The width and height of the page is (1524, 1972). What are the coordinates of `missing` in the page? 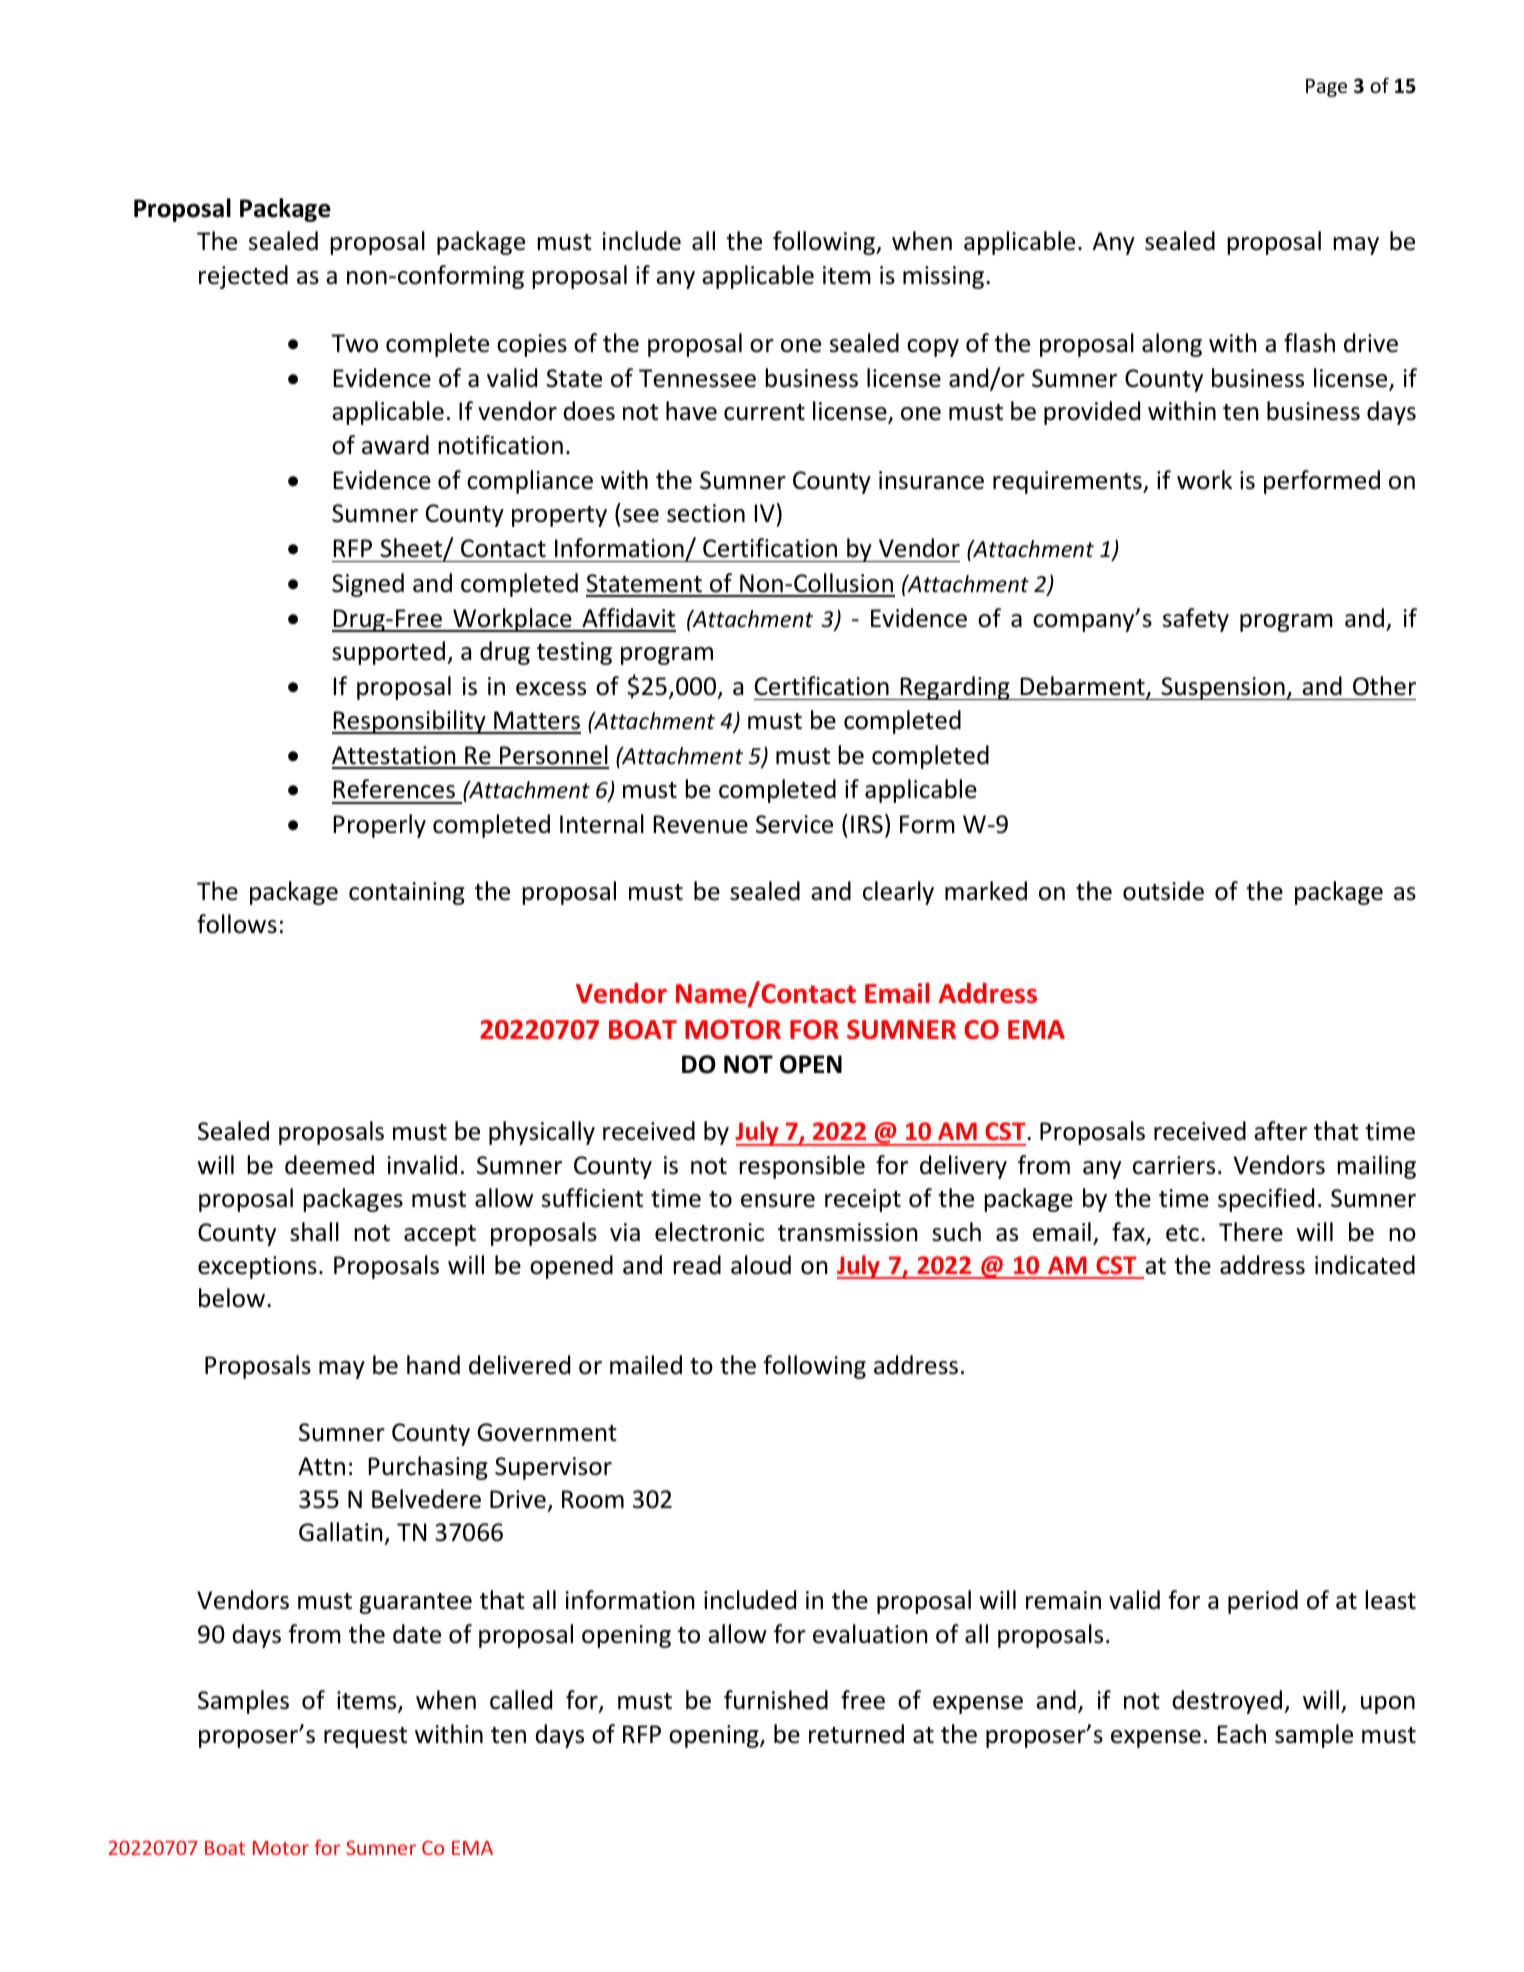 It's located at (945, 277).
